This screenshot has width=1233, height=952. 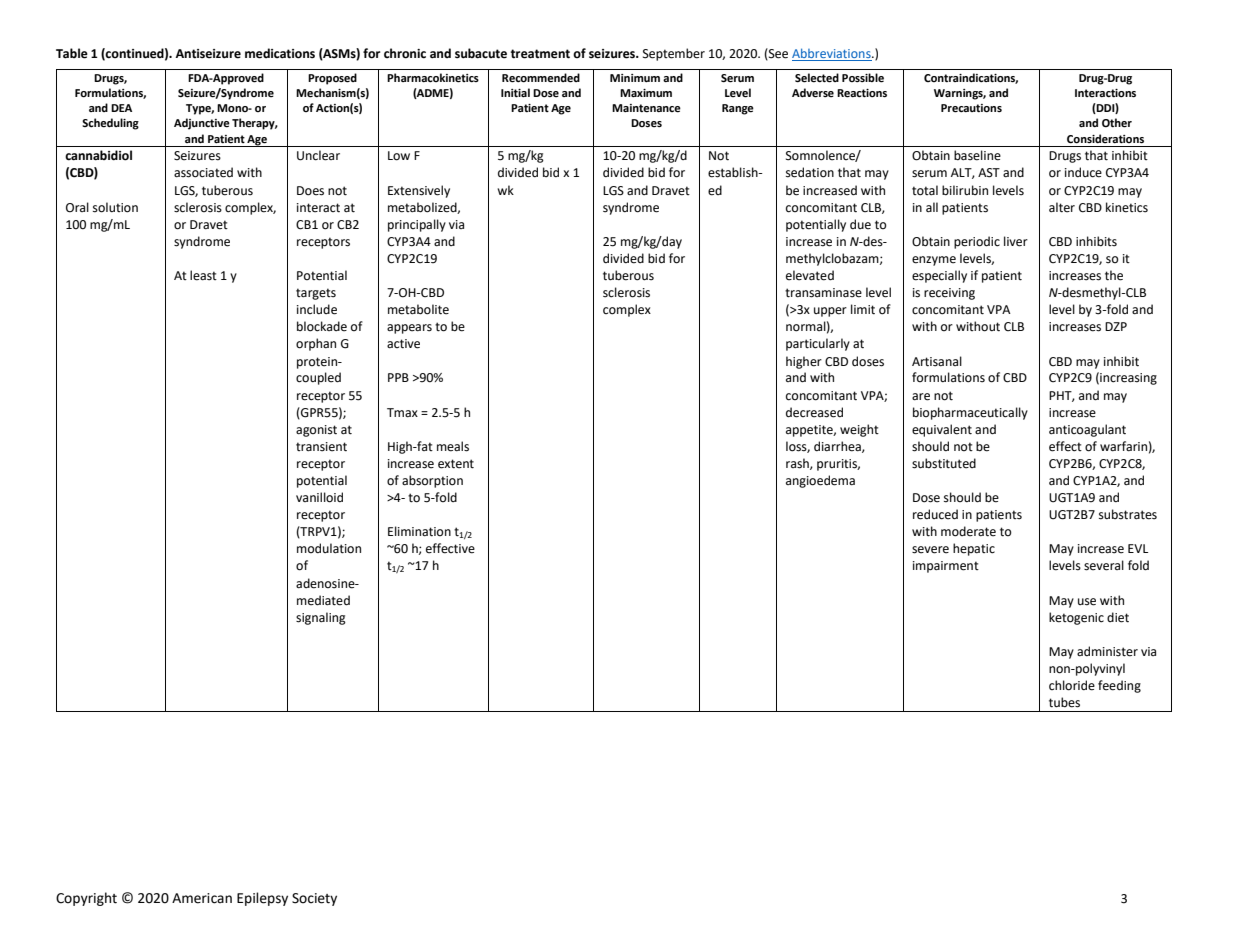 I want to click on modulation, so click(x=329, y=548).
